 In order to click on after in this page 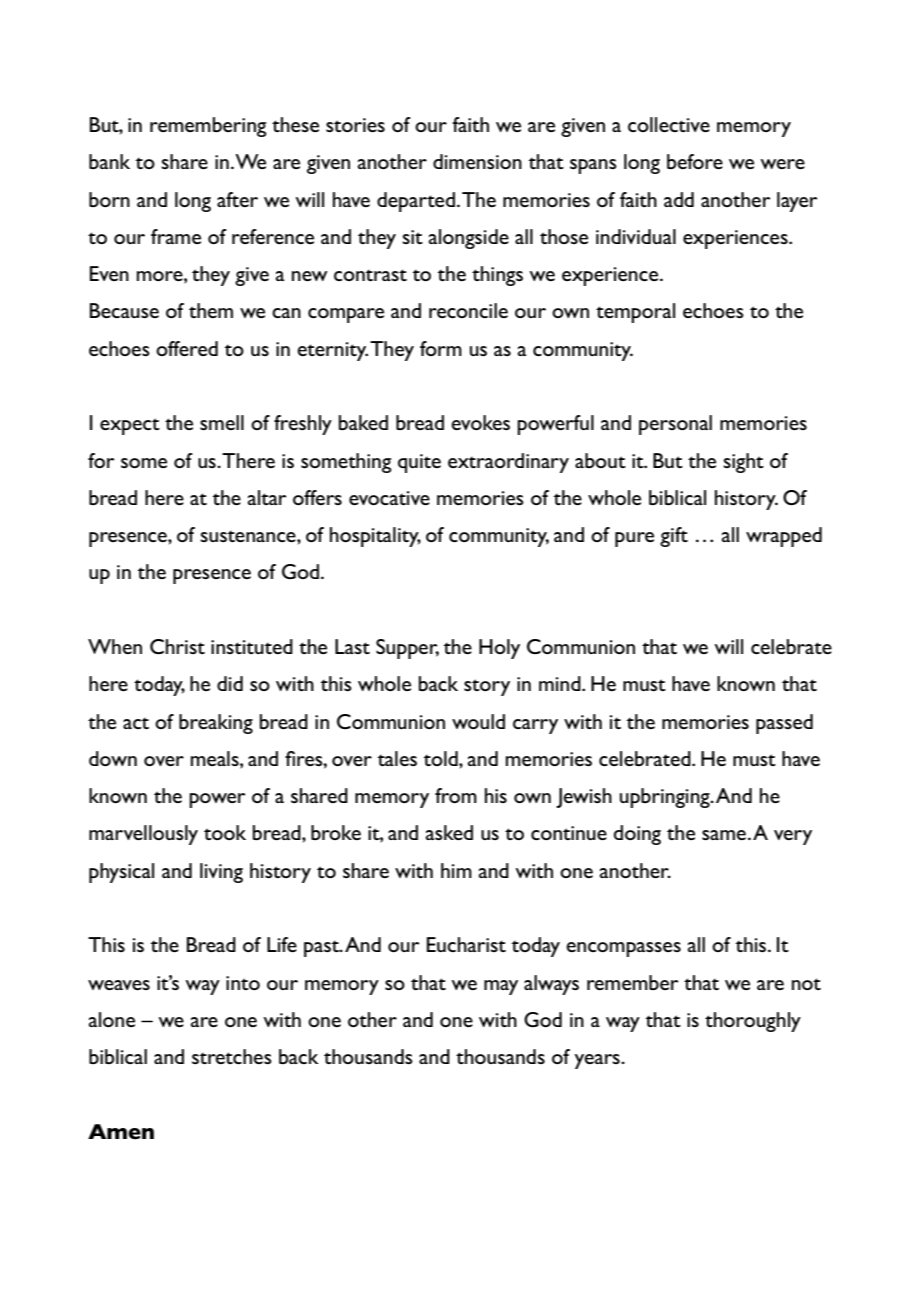, I will do `click(237, 199)`.
